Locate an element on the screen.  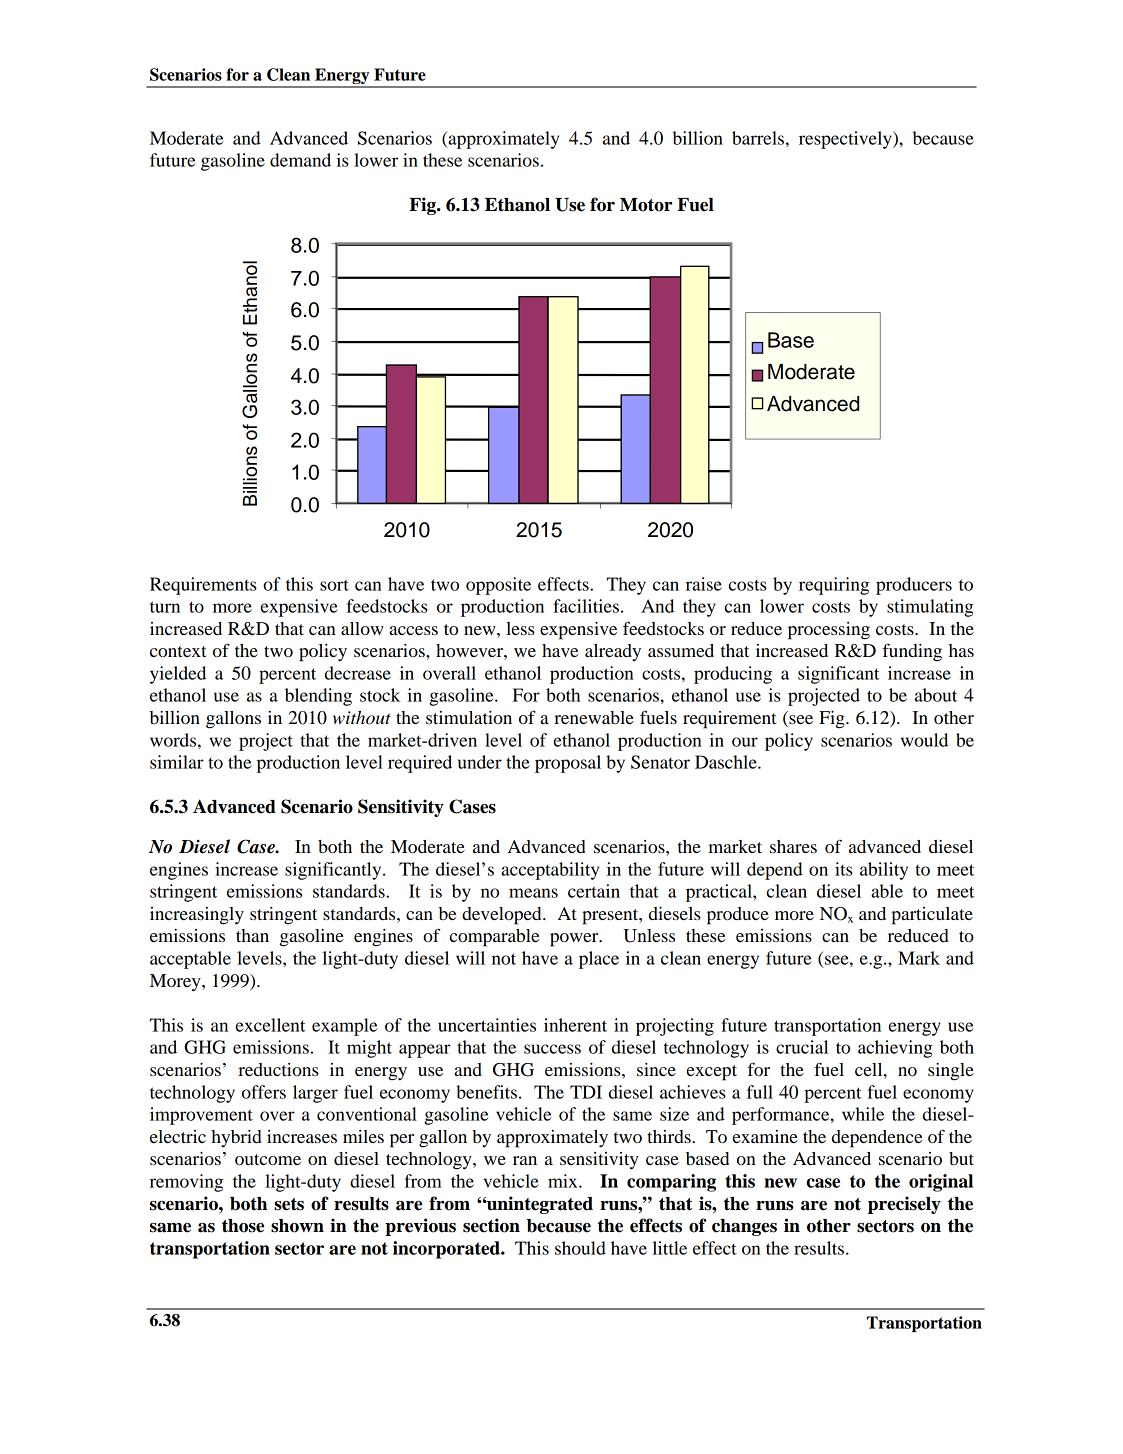
processing is located at coordinates (829, 631).
